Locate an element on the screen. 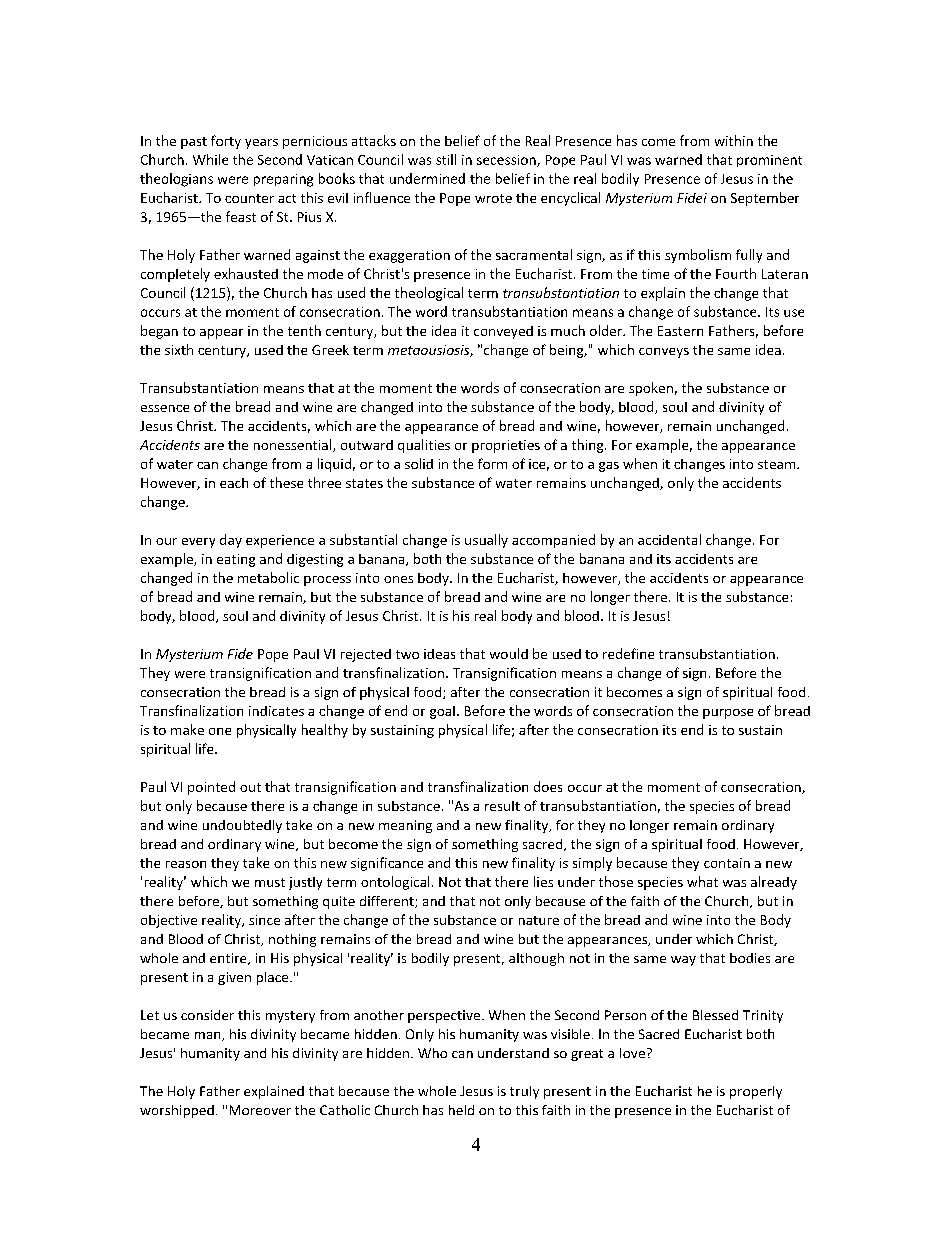 Image resolution: width=952 pixels, height=1233 pixels. held is located at coordinates (461, 1110).
